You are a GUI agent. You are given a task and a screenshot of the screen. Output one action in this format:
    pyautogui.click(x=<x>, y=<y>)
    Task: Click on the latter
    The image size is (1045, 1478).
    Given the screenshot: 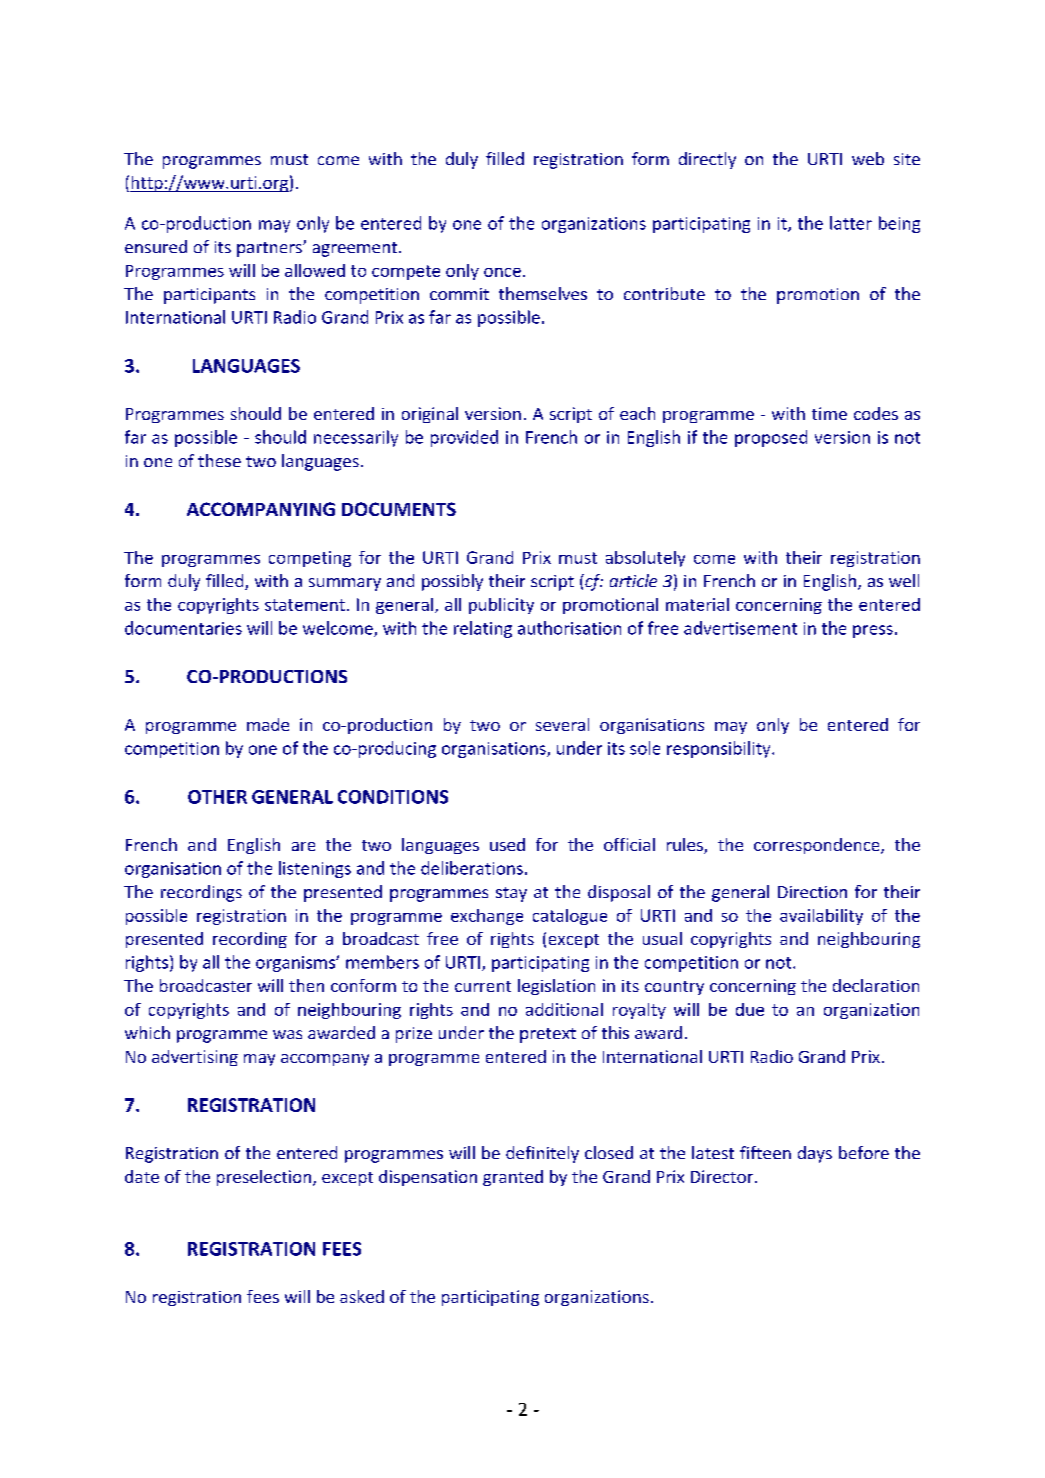 What is the action you would take?
    pyautogui.click(x=851, y=223)
